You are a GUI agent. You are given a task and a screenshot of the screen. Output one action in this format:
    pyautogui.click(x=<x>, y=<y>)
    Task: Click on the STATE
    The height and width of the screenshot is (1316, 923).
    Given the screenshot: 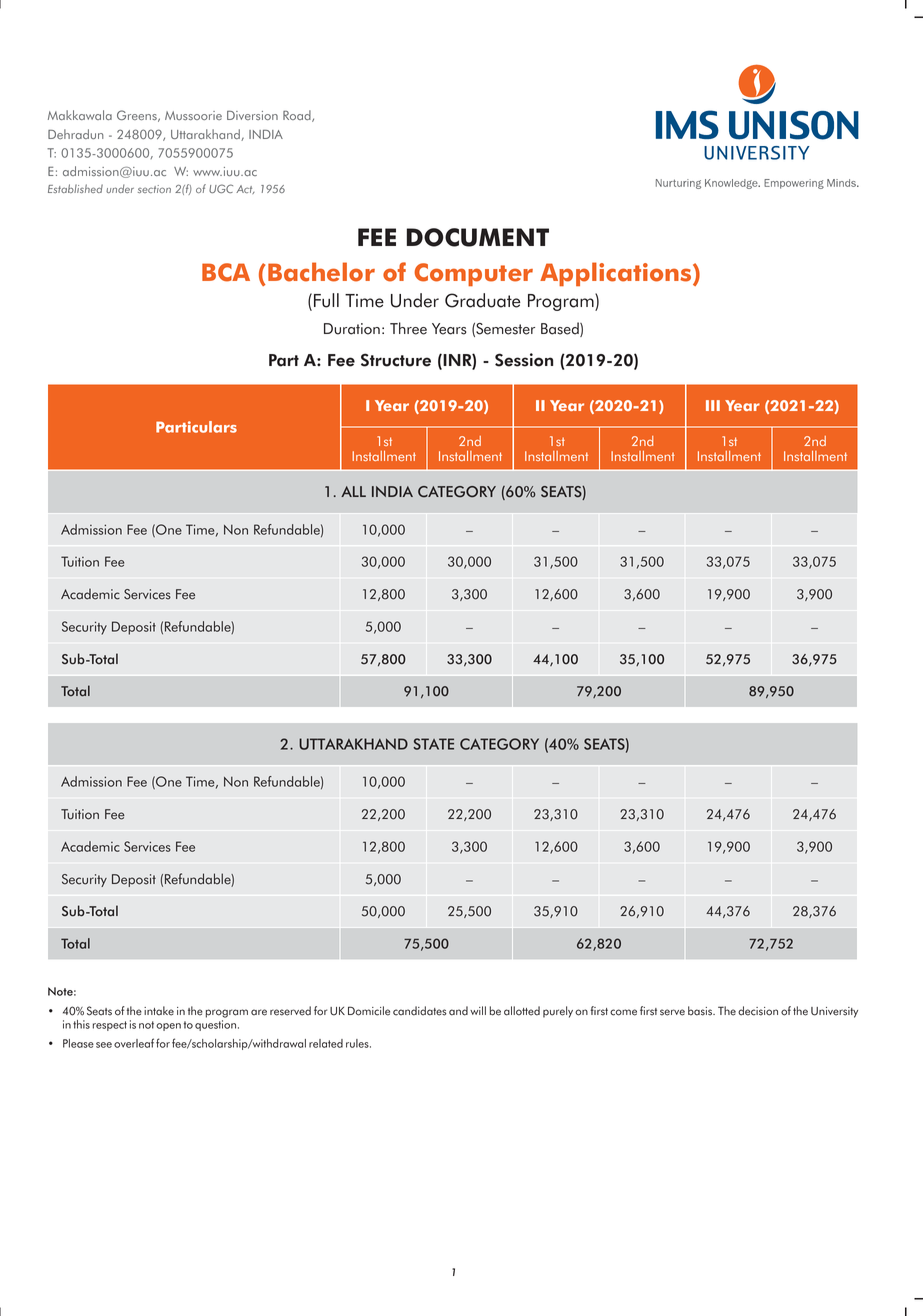 What is the action you would take?
    pyautogui.click(x=433, y=744)
